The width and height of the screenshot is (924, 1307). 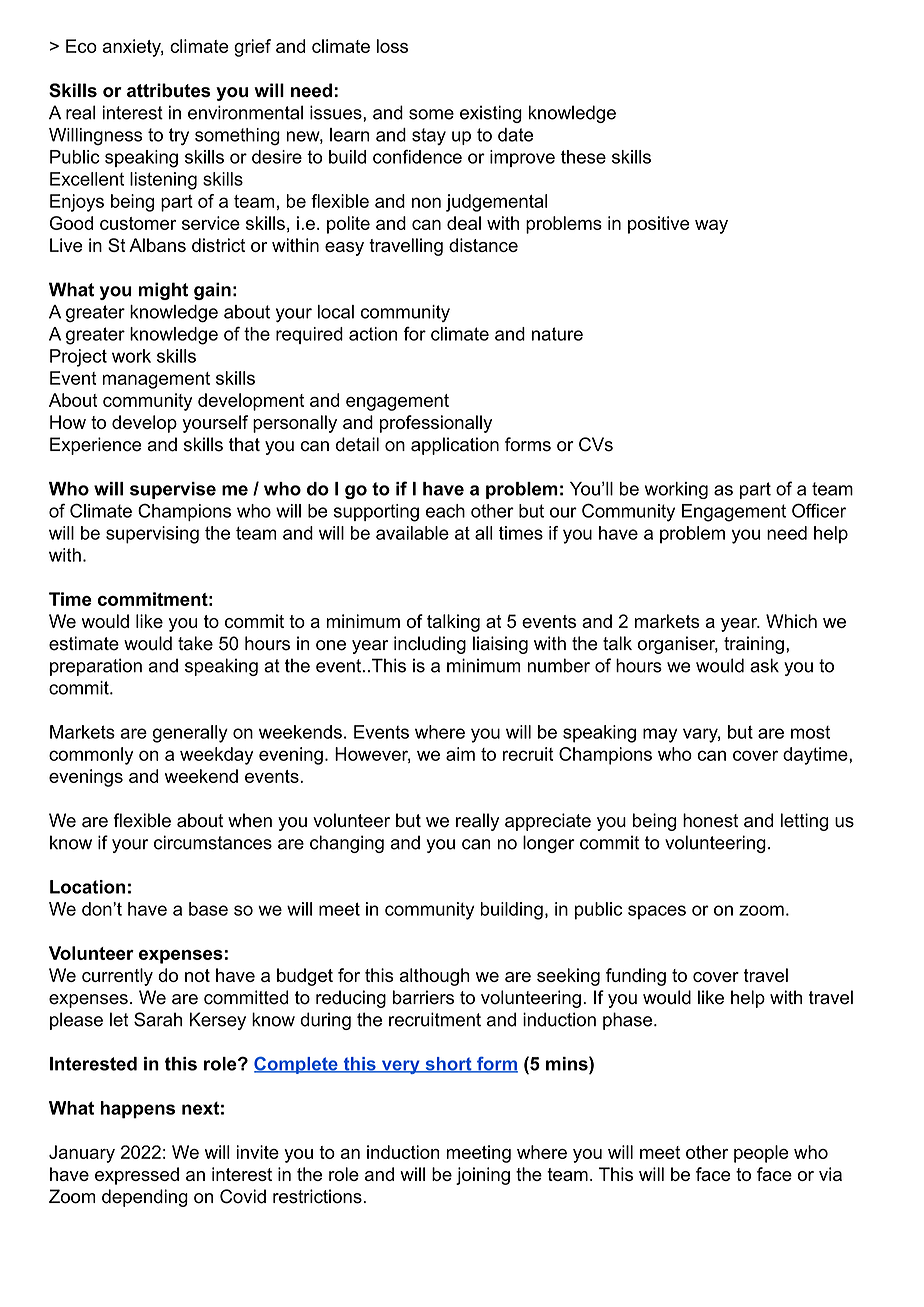 I want to click on existing, so click(x=491, y=114).
